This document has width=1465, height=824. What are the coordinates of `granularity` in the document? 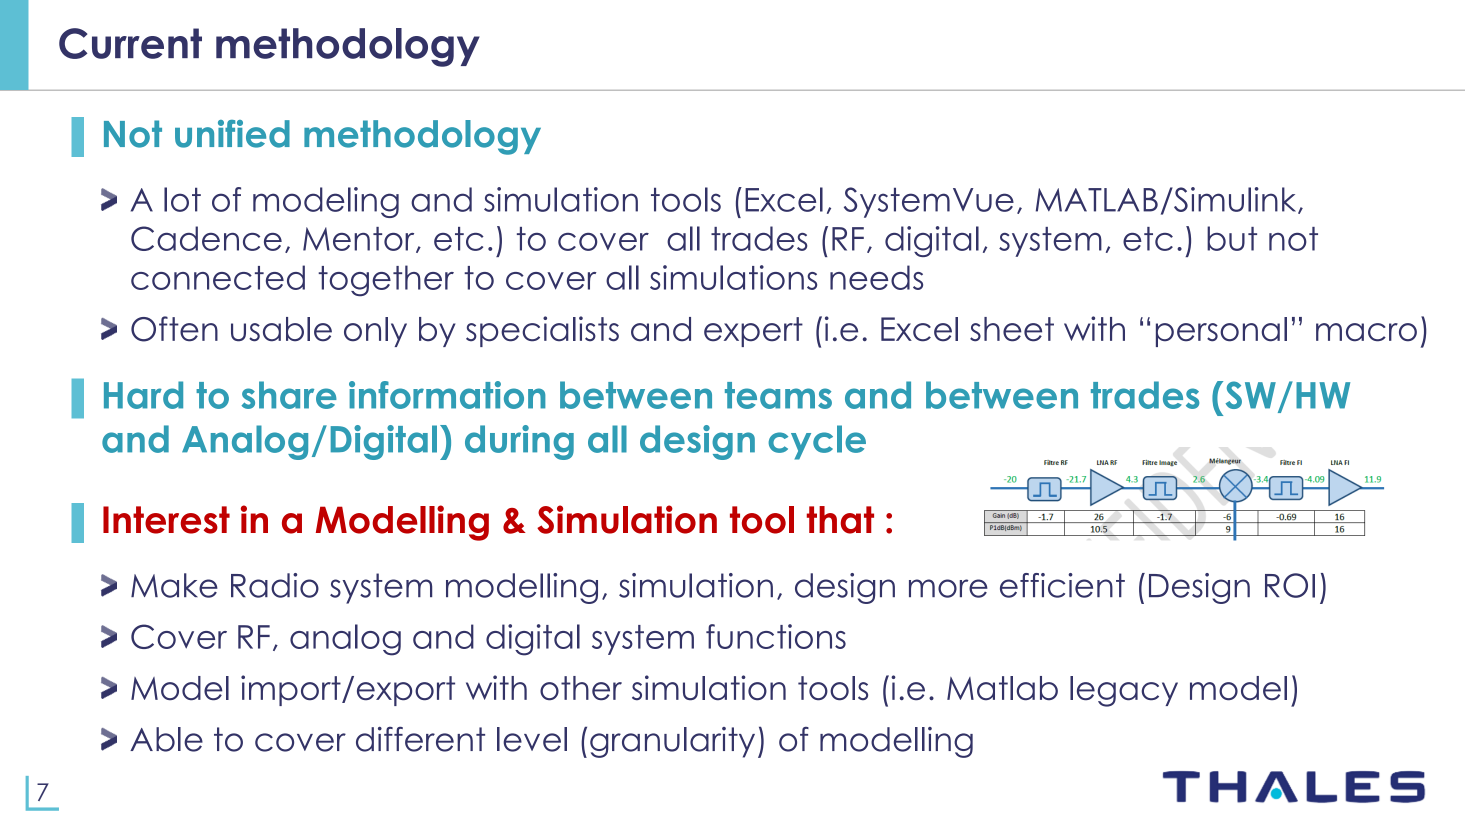 It's located at (672, 742).
